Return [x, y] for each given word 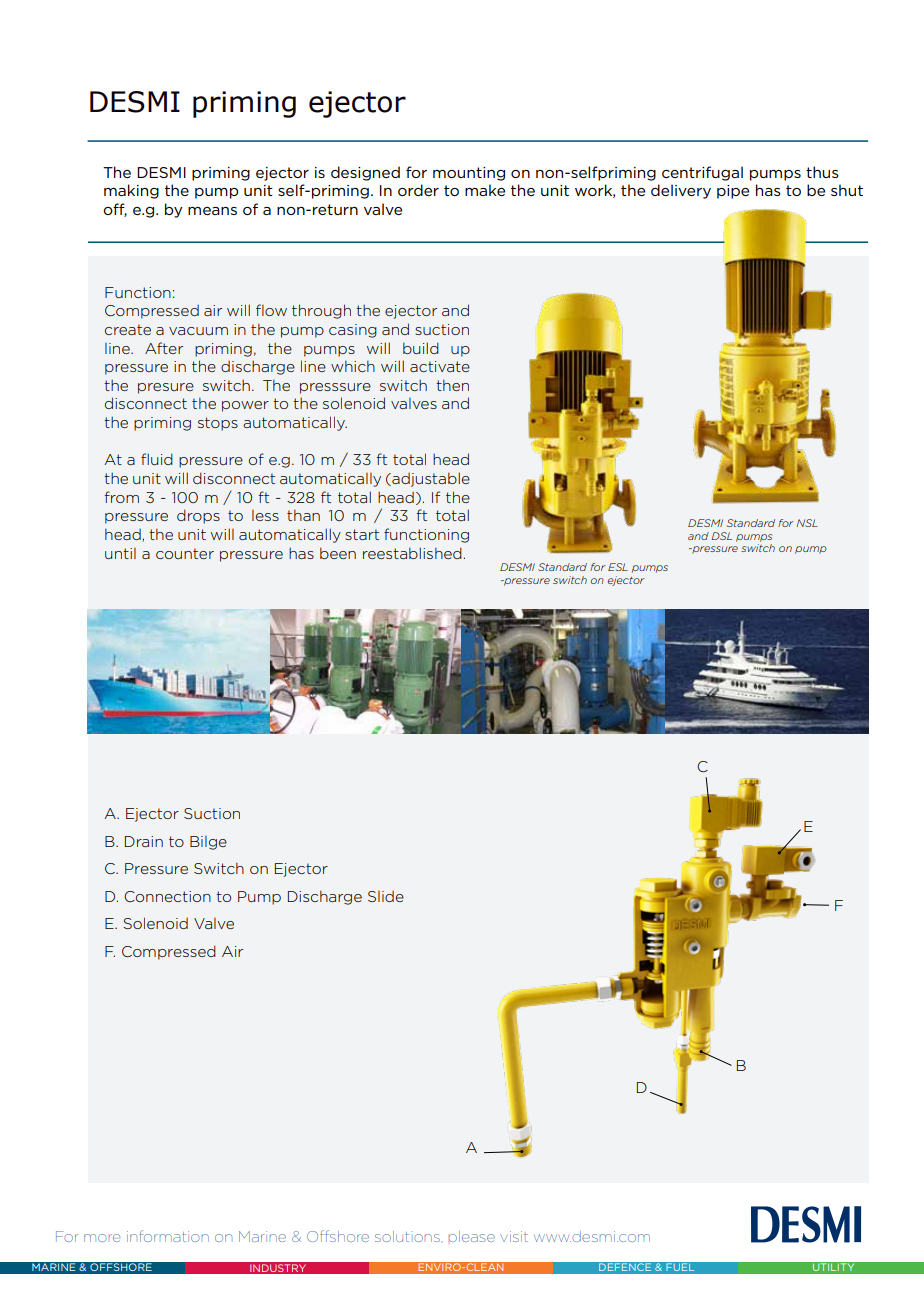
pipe [733, 192]
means [212, 211]
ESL [618, 567]
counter [185, 553]
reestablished [412, 553]
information [168, 1236]
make [485, 190]
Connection [167, 896]
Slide [386, 896]
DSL [721, 536]
